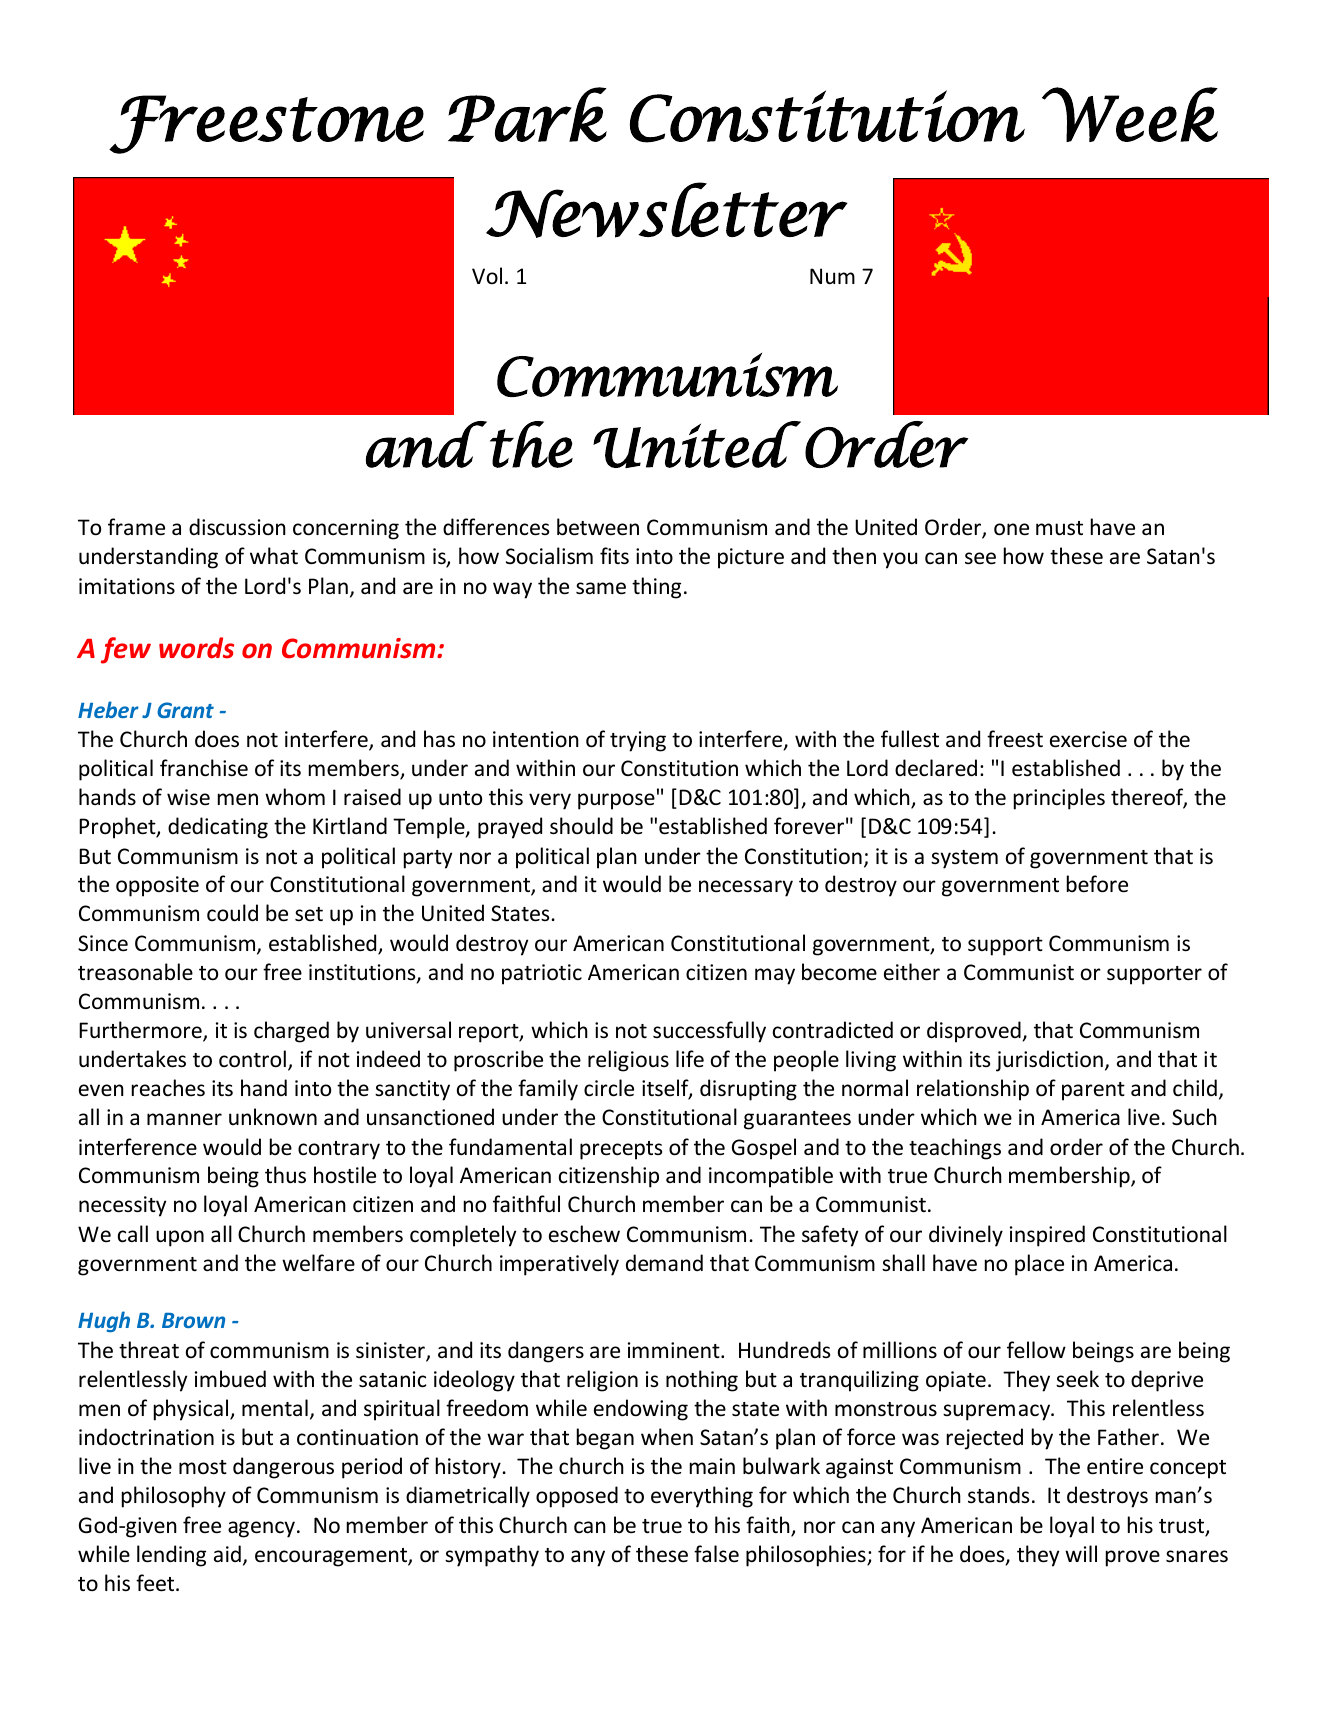 This screenshot has width=1325, height=1715. I want to click on thus, so click(285, 1175).
